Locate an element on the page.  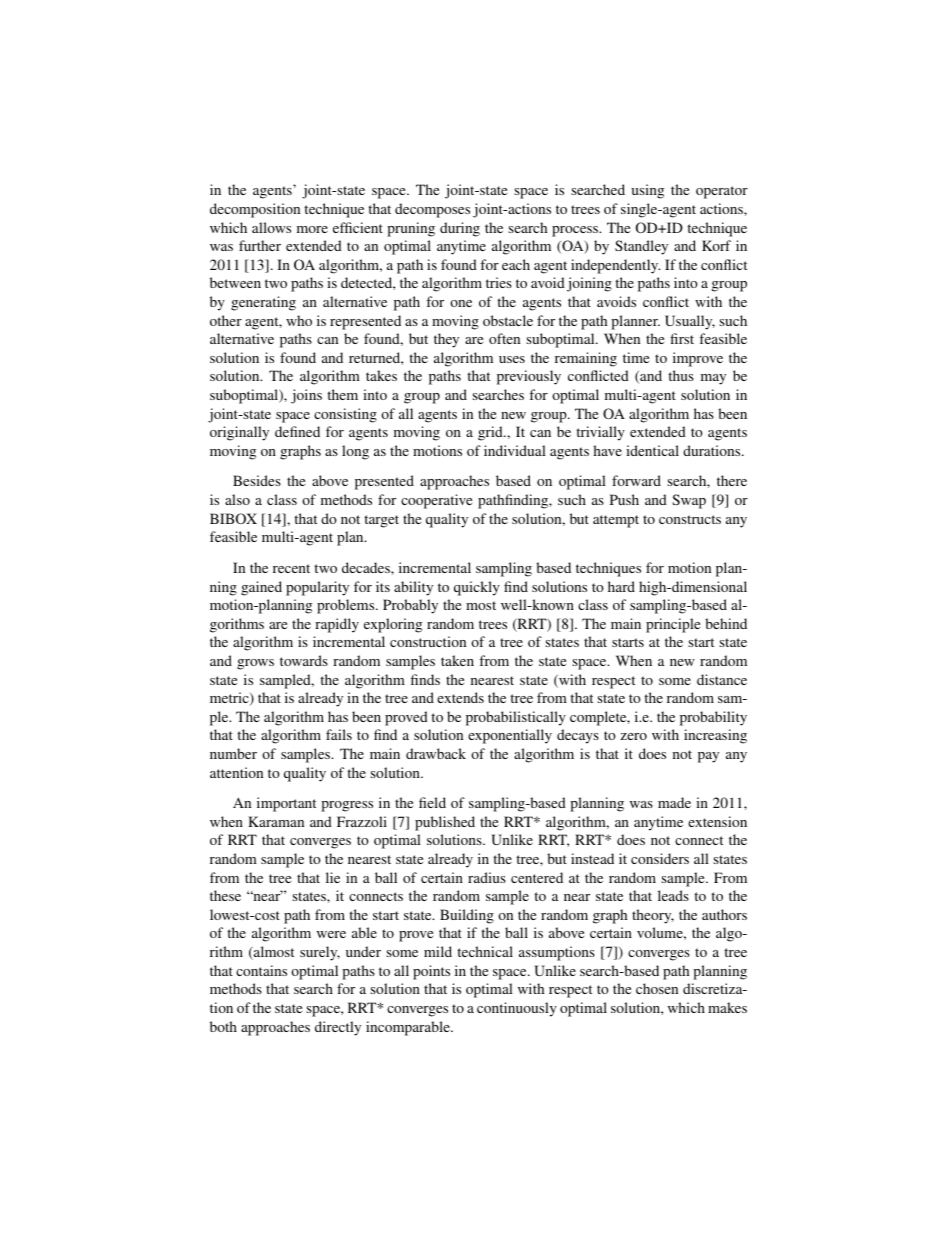
using is located at coordinates (647, 191).
